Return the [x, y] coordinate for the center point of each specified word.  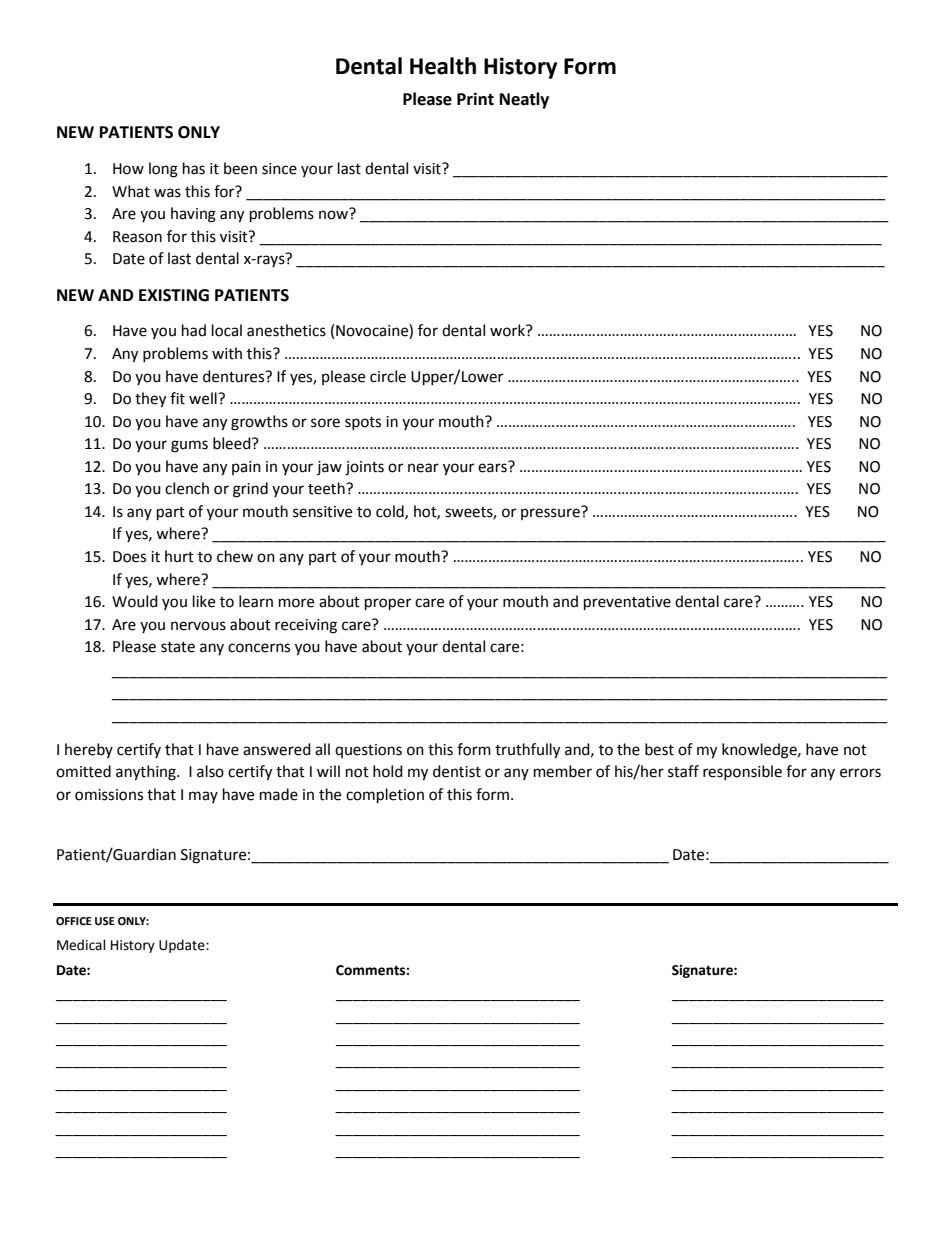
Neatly [524, 100]
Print [475, 99]
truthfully [527, 751]
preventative [627, 603]
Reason [137, 237]
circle [388, 376]
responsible [742, 772]
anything [147, 773]
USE [105, 921]
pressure [551, 513]
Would [135, 601]
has [194, 168]
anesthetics [286, 330]
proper [388, 604]
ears [493, 467]
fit [177, 398]
